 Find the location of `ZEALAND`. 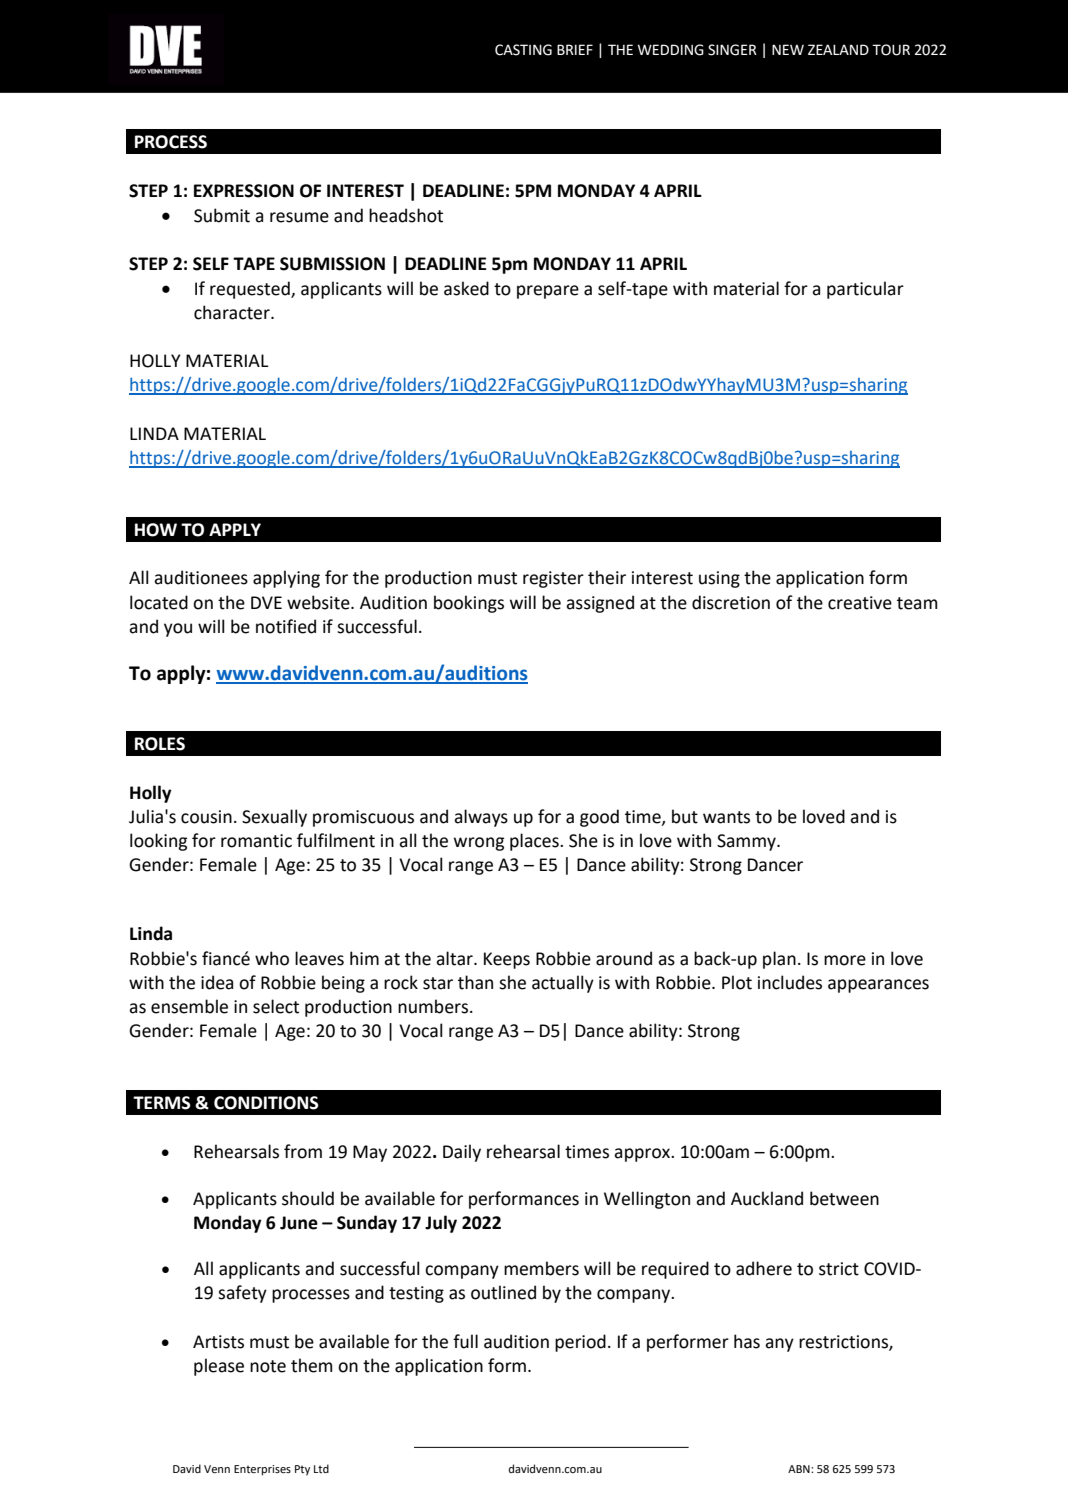

ZEALAND is located at coordinates (838, 49).
